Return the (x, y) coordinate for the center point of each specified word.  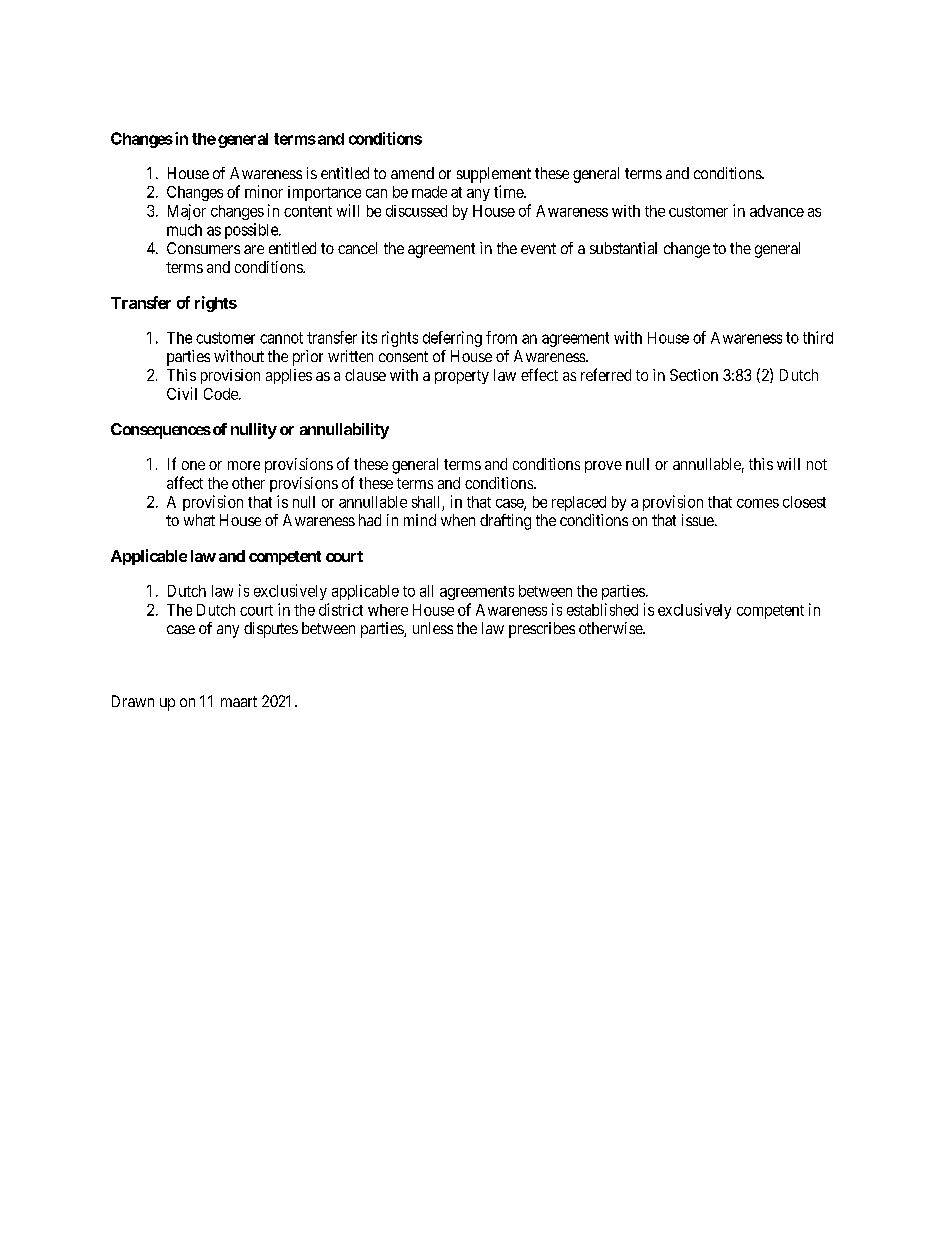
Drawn (133, 701)
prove (603, 467)
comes (758, 503)
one (193, 465)
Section (694, 375)
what (199, 520)
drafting (505, 522)
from (501, 337)
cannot (281, 338)
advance (777, 211)
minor (264, 191)
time (509, 191)
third (818, 337)
